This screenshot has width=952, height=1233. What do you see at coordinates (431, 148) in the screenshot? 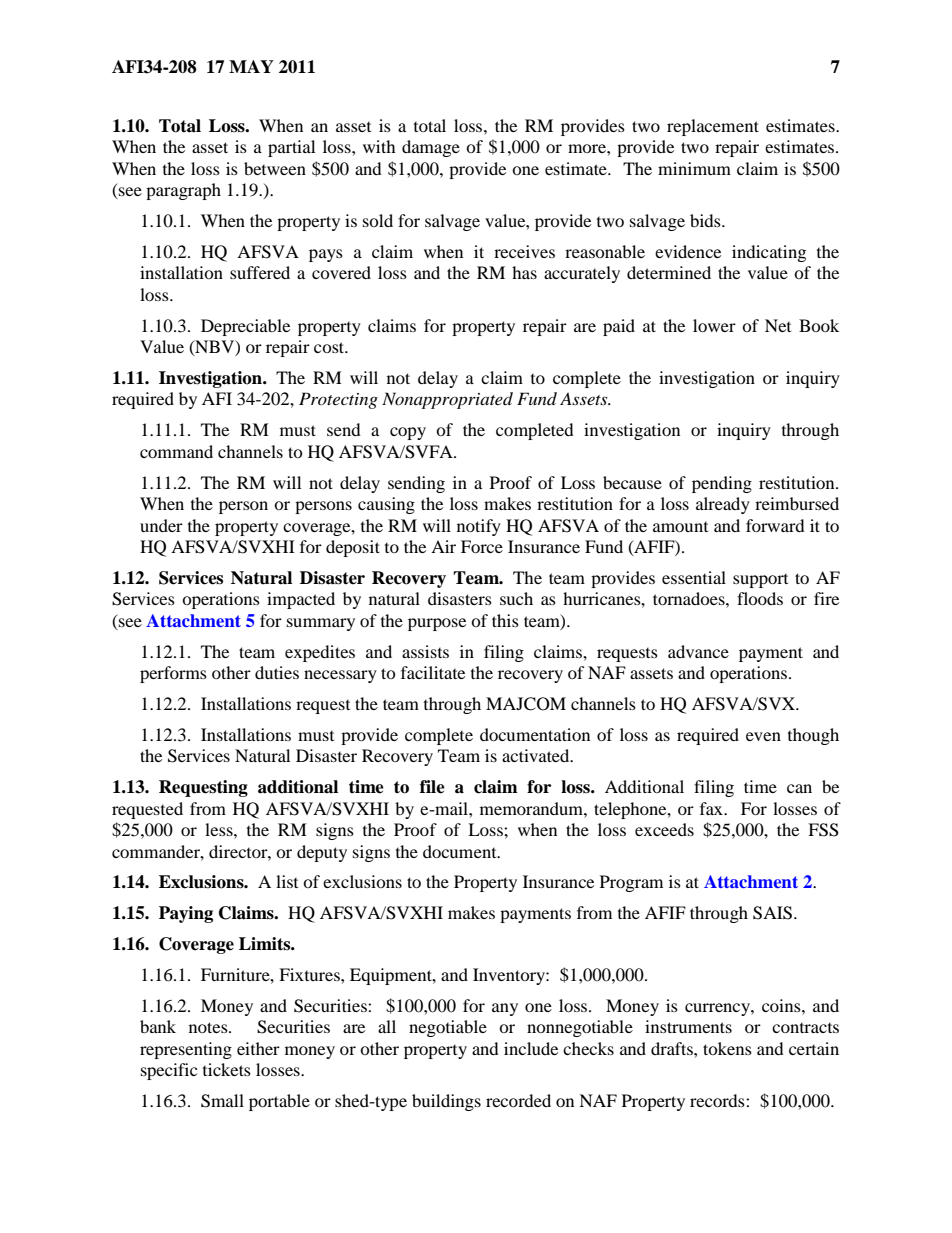
I see `damage` at bounding box center [431, 148].
